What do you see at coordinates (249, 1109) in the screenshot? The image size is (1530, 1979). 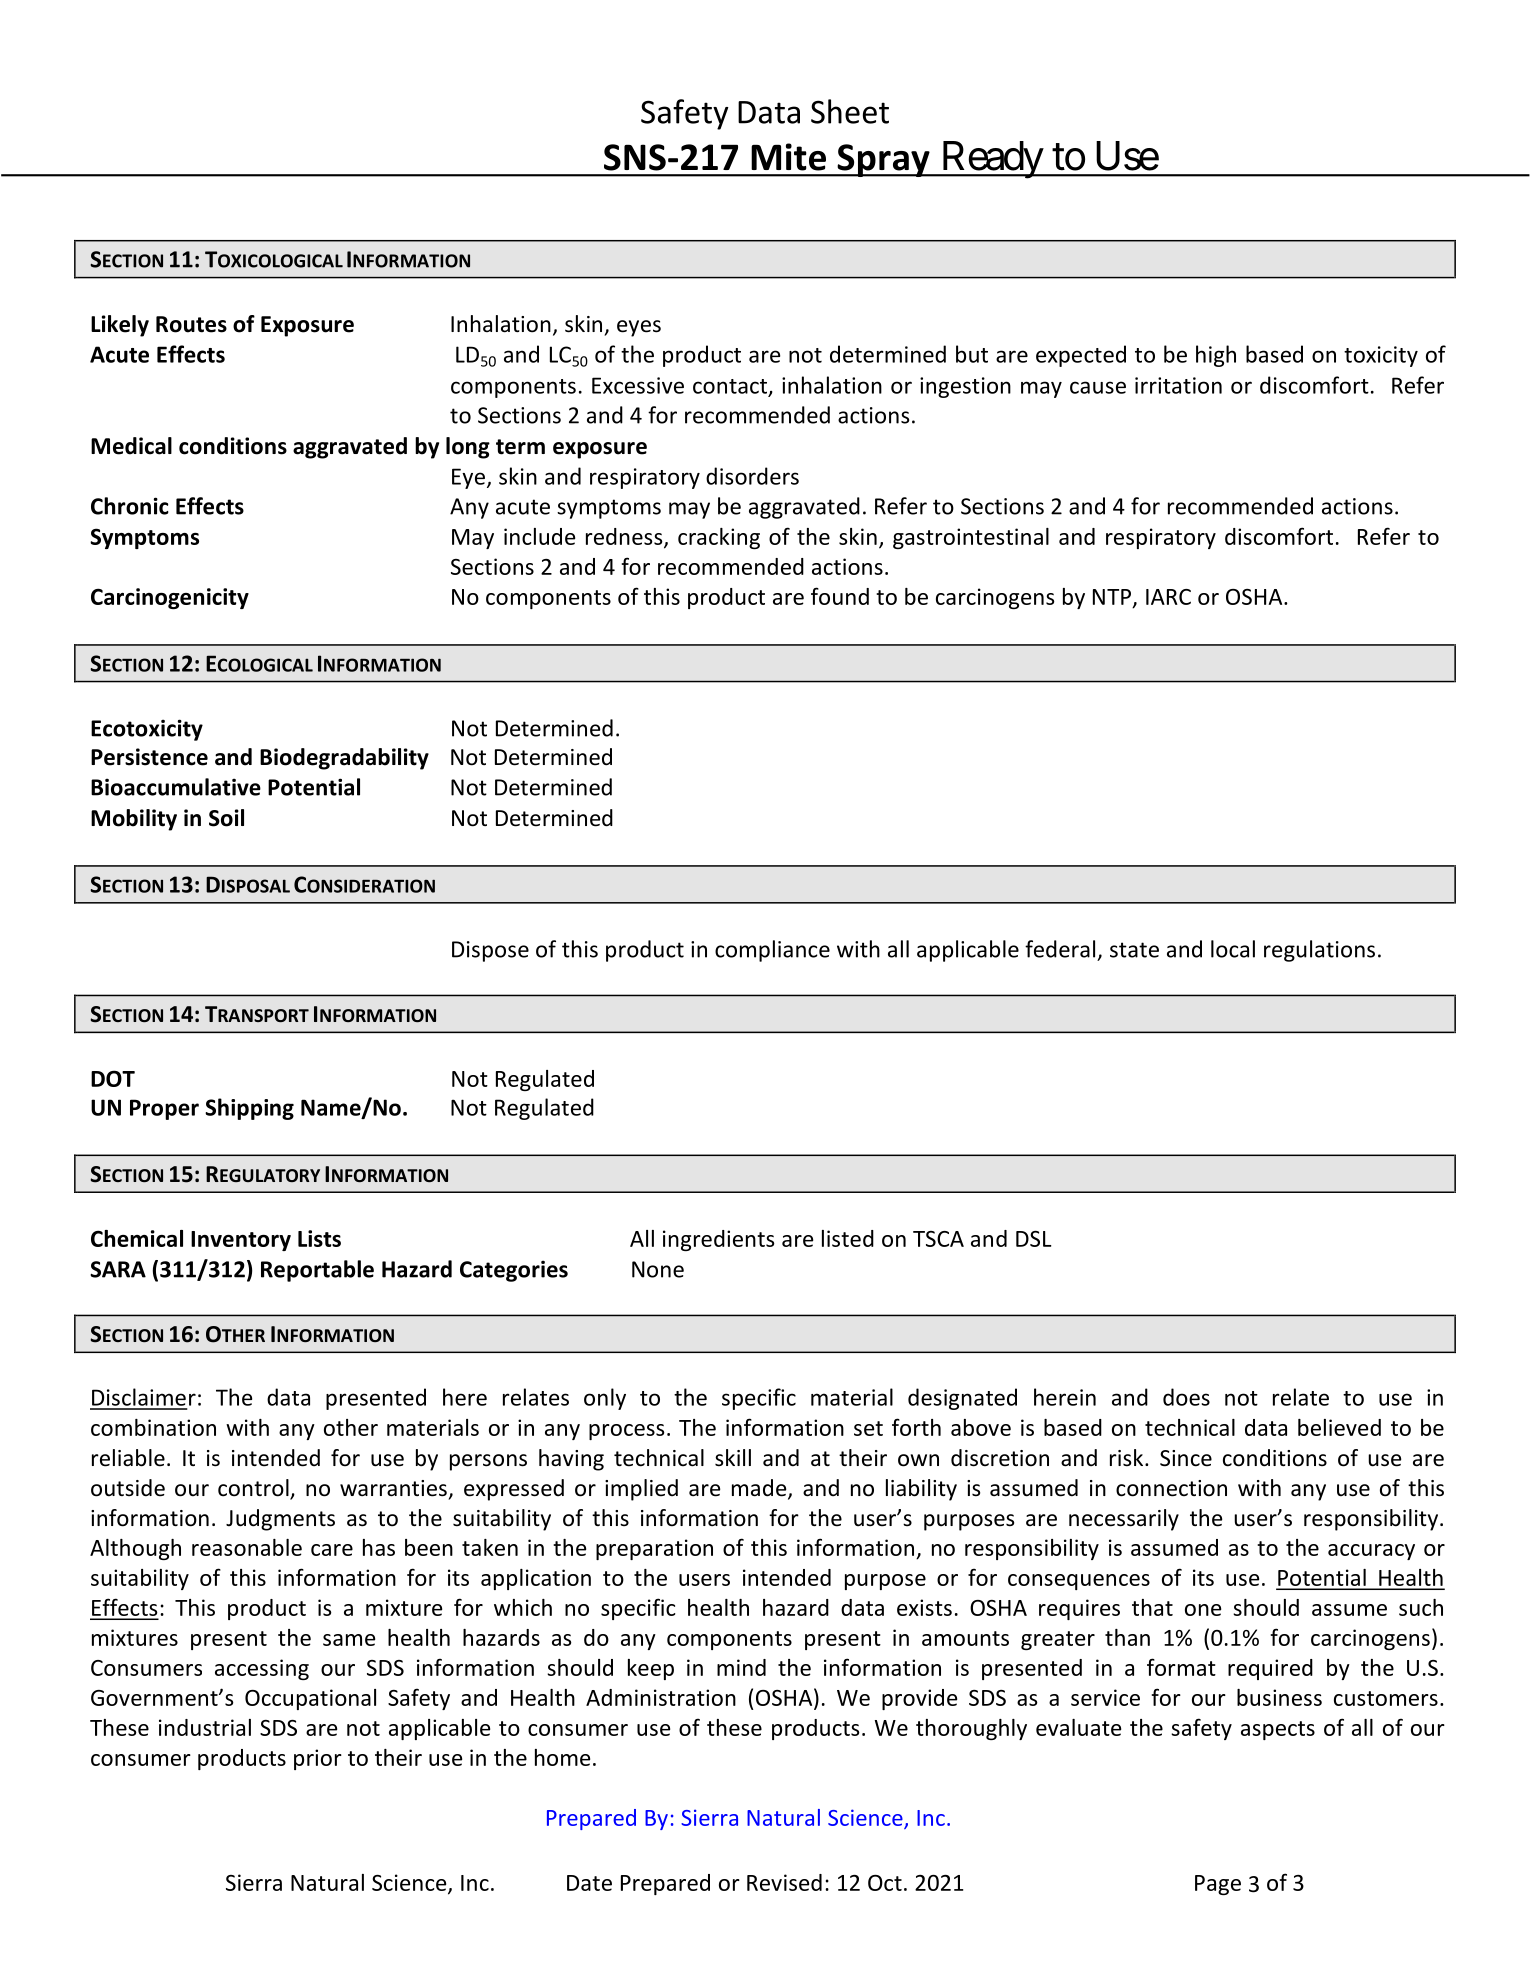 I see `Shipping` at bounding box center [249, 1109].
